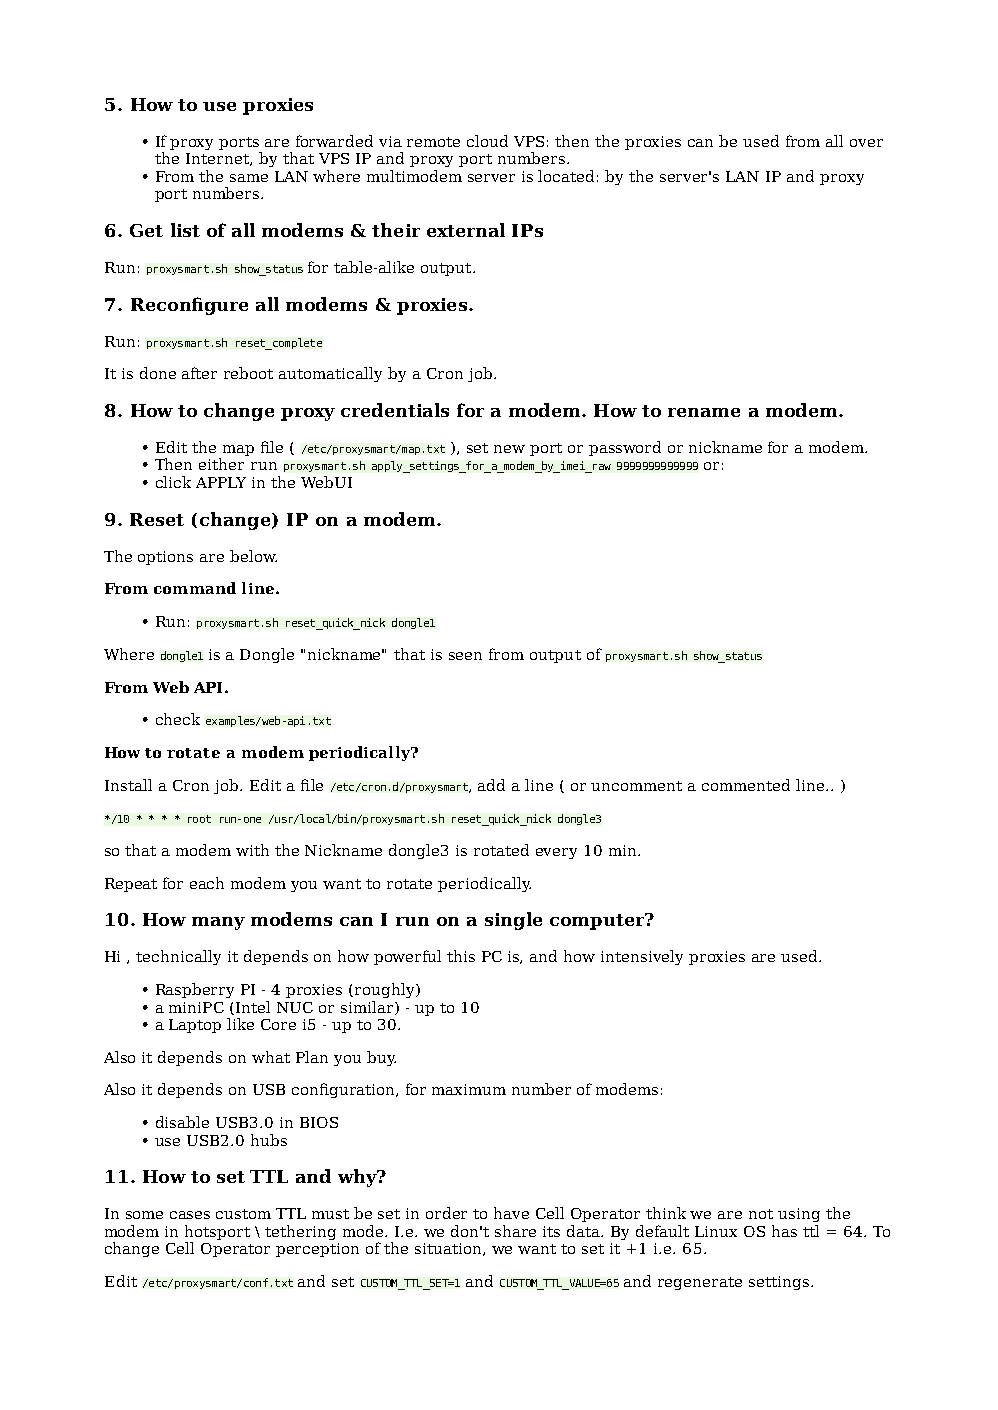  Describe the element at coordinates (465, 656) in the page. I see `seen` at that location.
